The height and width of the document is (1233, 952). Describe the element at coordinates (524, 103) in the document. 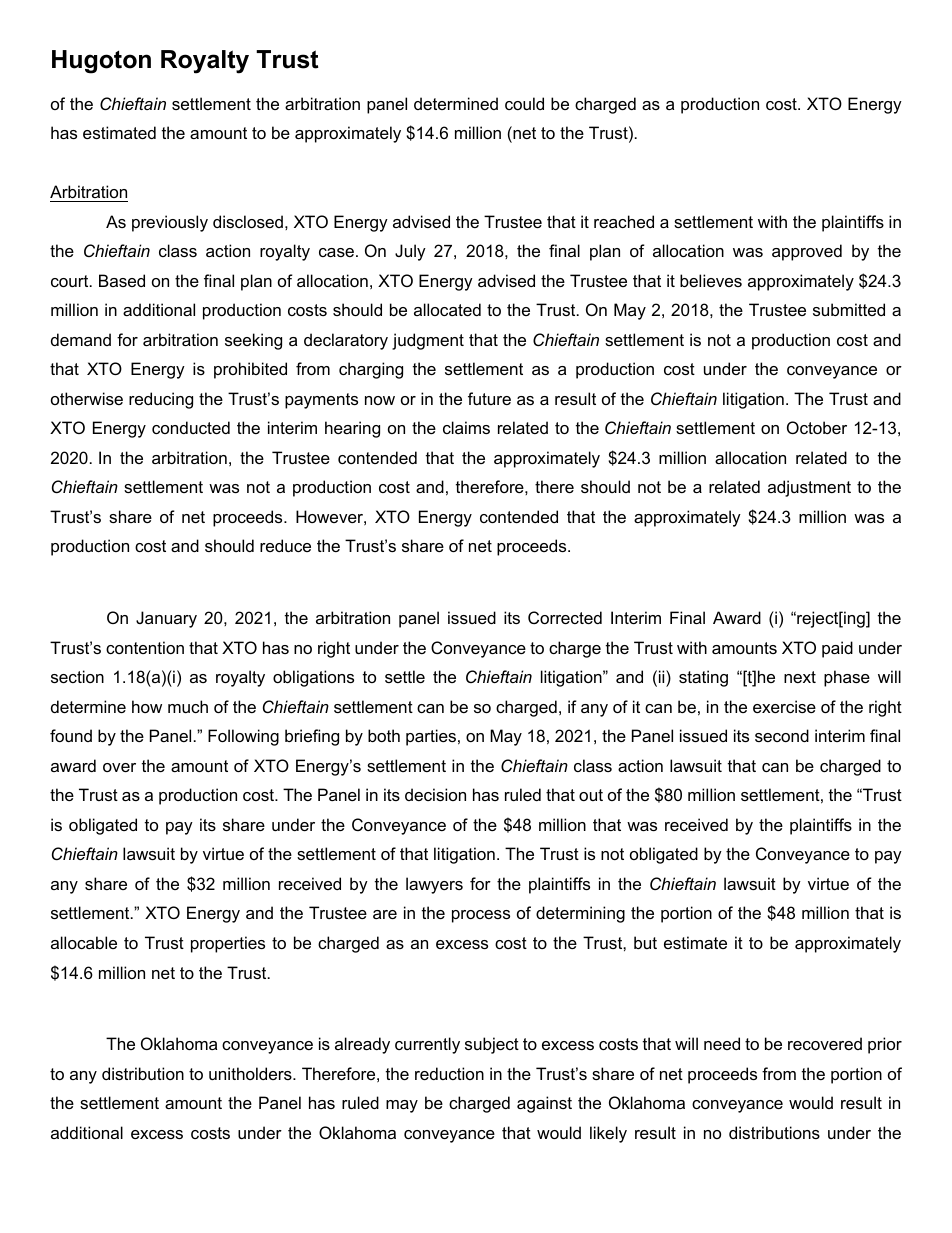

I see `could` at that location.
